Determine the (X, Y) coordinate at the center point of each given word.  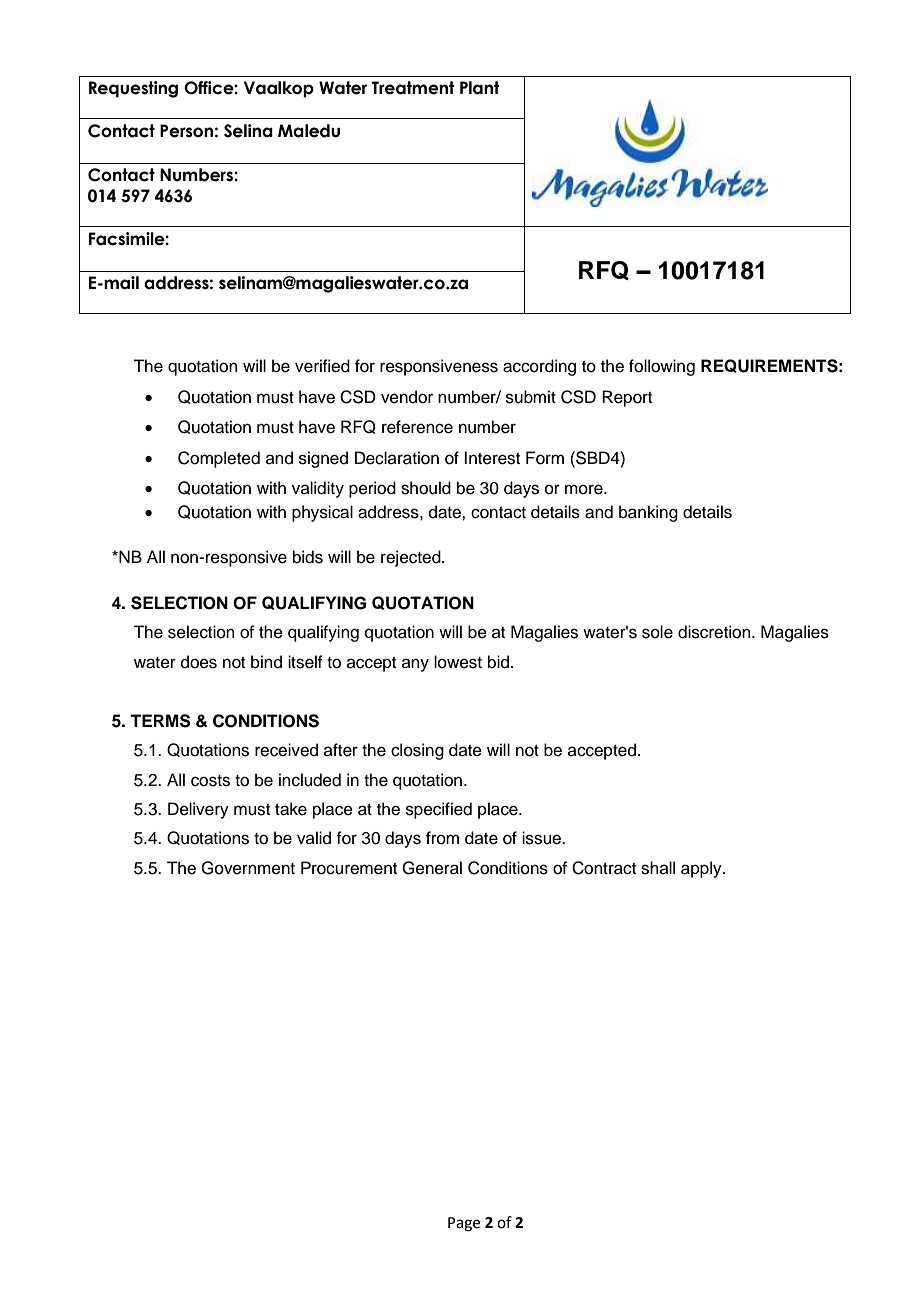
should (426, 488)
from (442, 838)
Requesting (133, 89)
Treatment (412, 88)
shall (658, 868)
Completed (219, 459)
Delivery (198, 810)
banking (648, 513)
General (432, 868)
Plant (479, 88)
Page (464, 1224)
